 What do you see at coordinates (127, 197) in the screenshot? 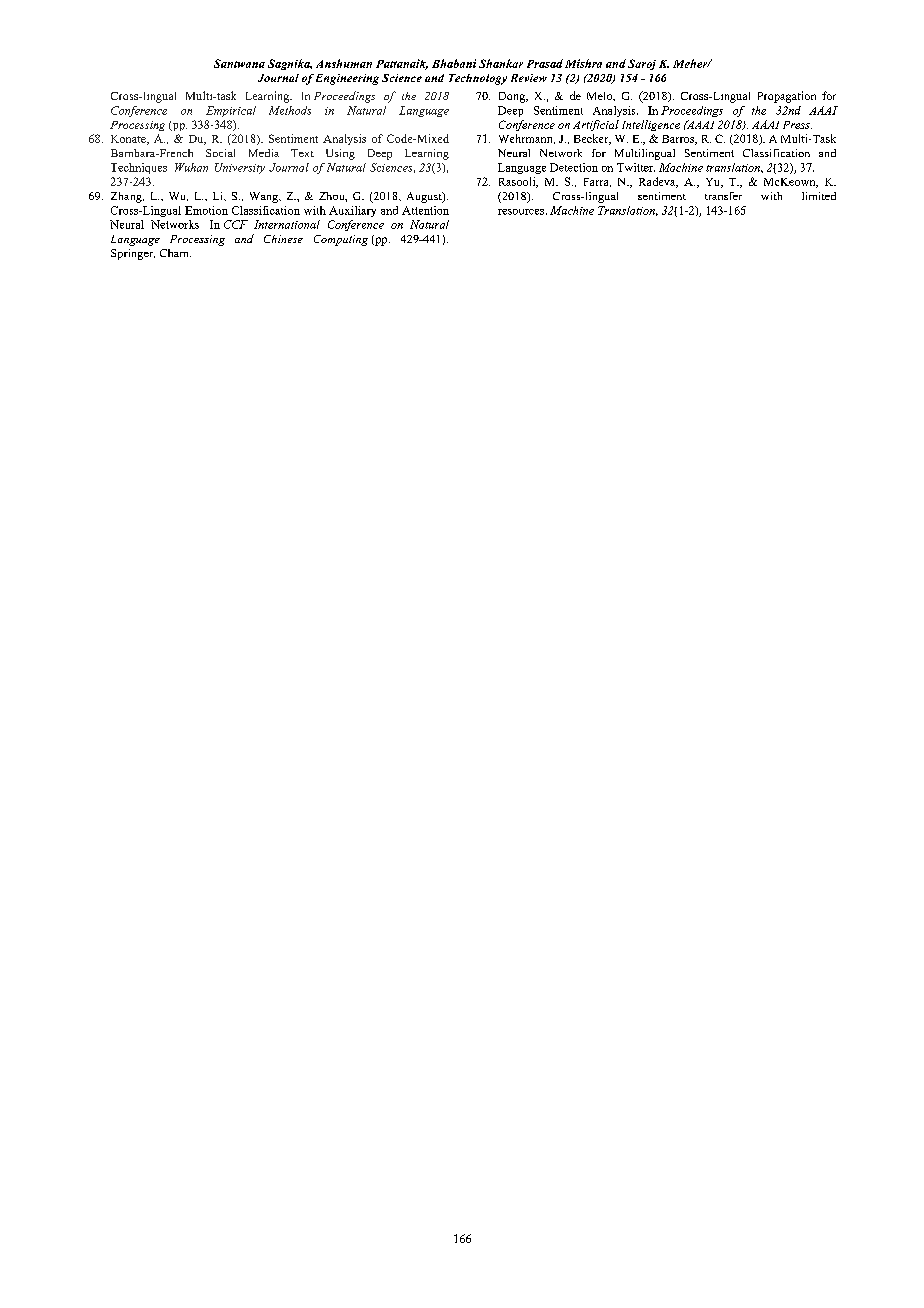
I see `Zhang` at bounding box center [127, 197].
